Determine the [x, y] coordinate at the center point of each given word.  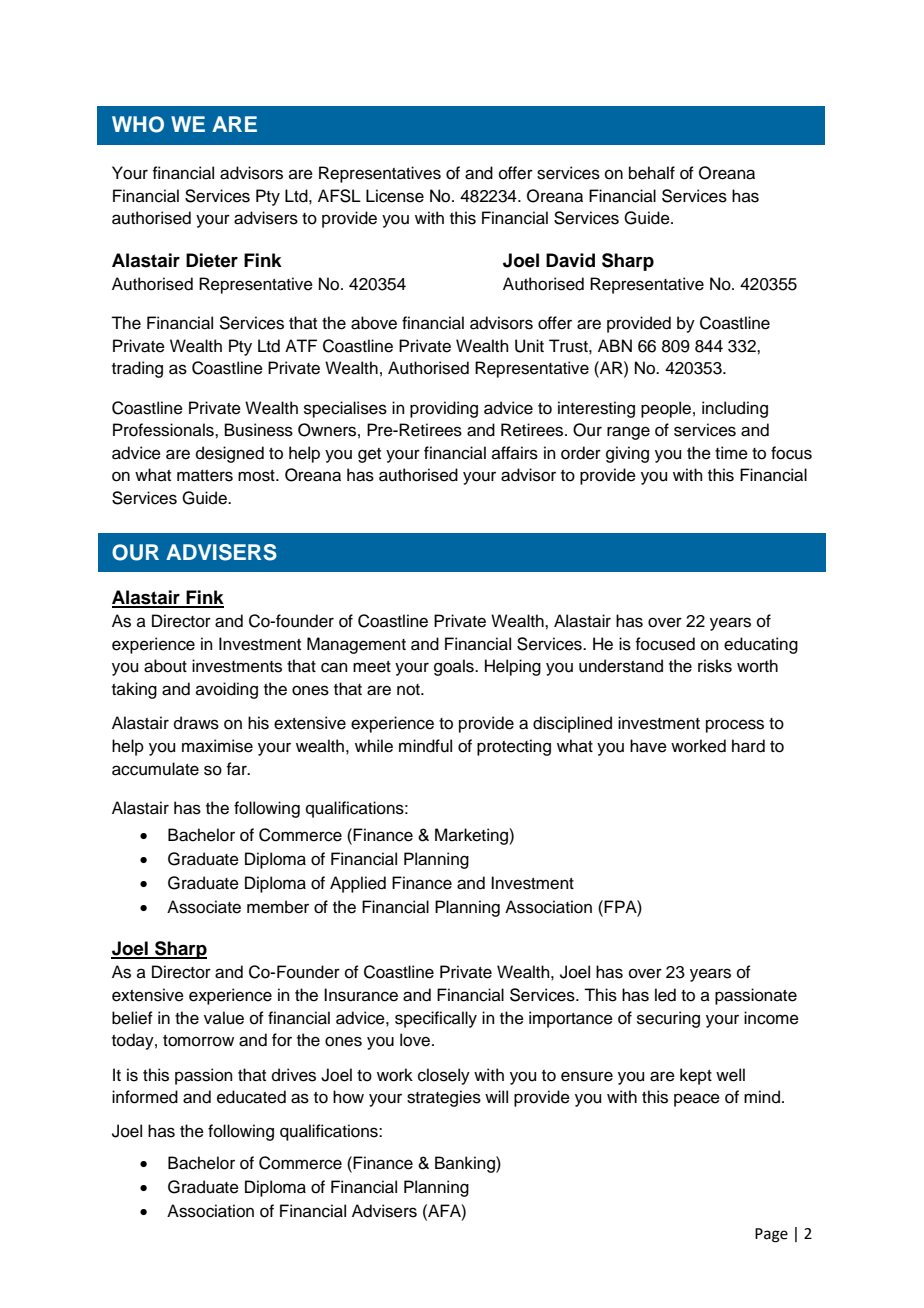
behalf [652, 173]
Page [771, 1235]
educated [251, 1097]
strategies [444, 1098]
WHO [138, 124]
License [395, 196]
